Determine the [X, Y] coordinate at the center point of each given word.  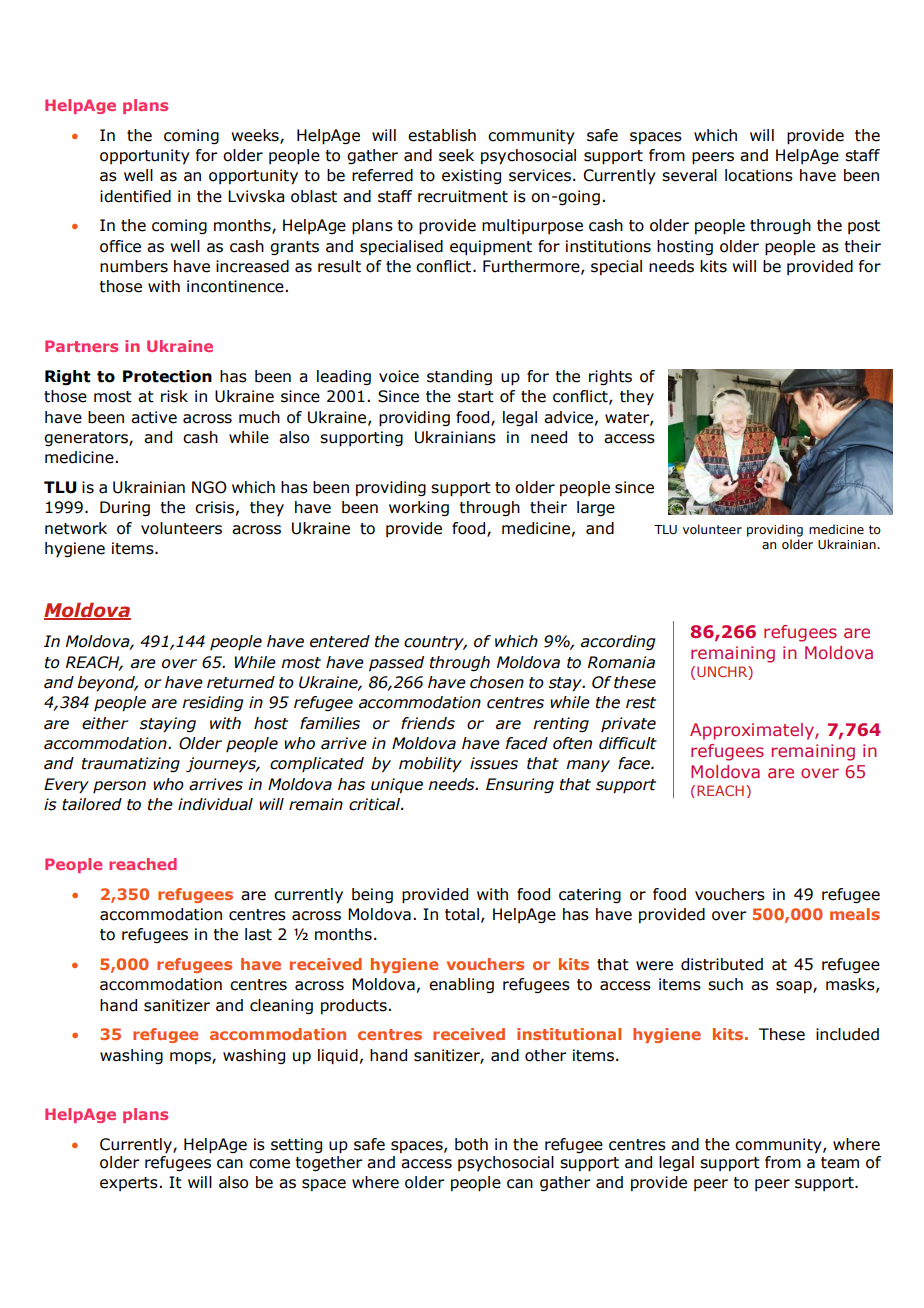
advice [568, 417]
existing [471, 176]
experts [129, 1184]
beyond [107, 684]
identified [135, 196]
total [462, 914]
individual [215, 804]
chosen [497, 682]
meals [855, 914]
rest [641, 703]
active [154, 417]
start [476, 397]
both [471, 1144]
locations [759, 175]
